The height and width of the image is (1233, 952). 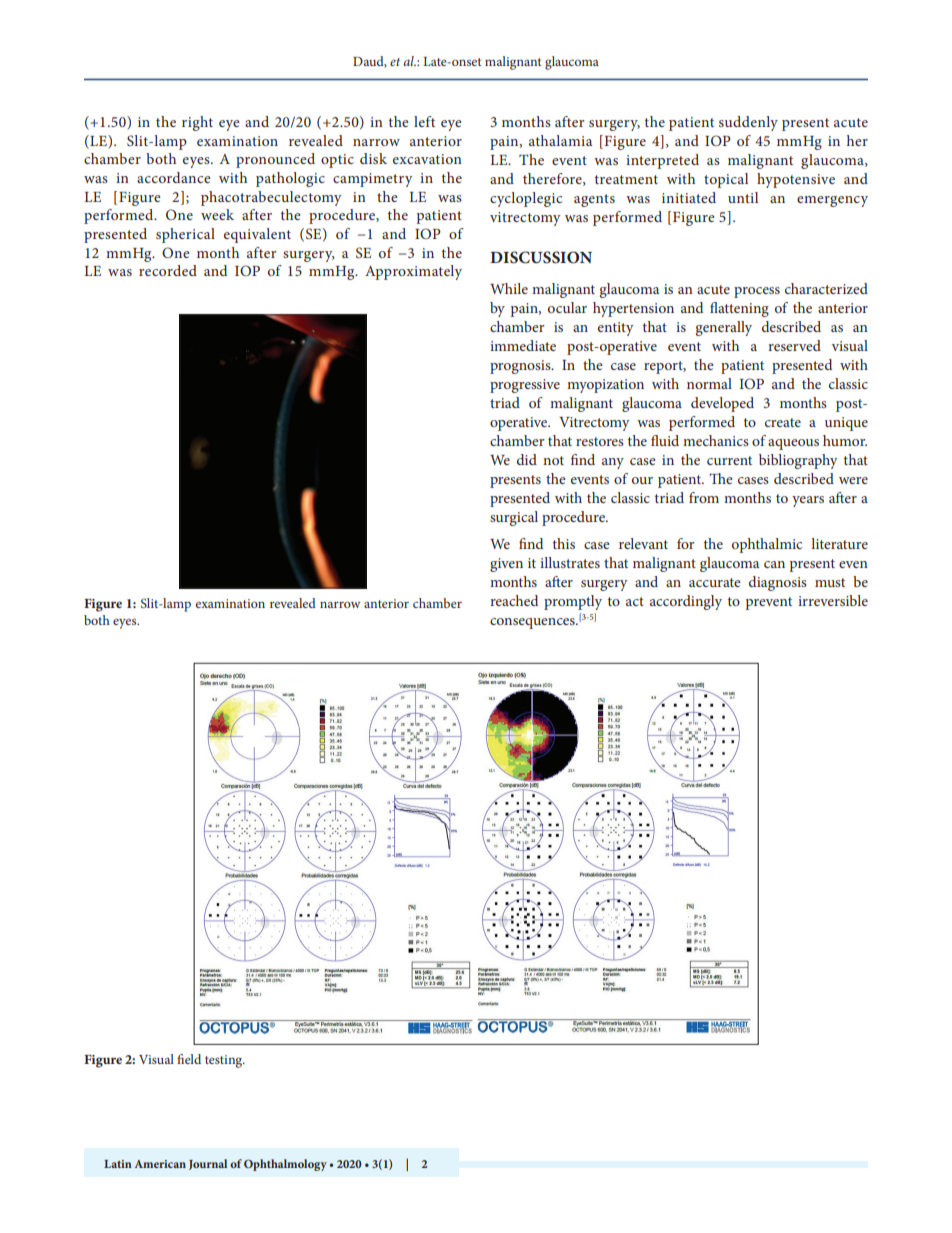 What do you see at coordinates (833, 600) in the image?
I see `irreversible` at bounding box center [833, 600].
